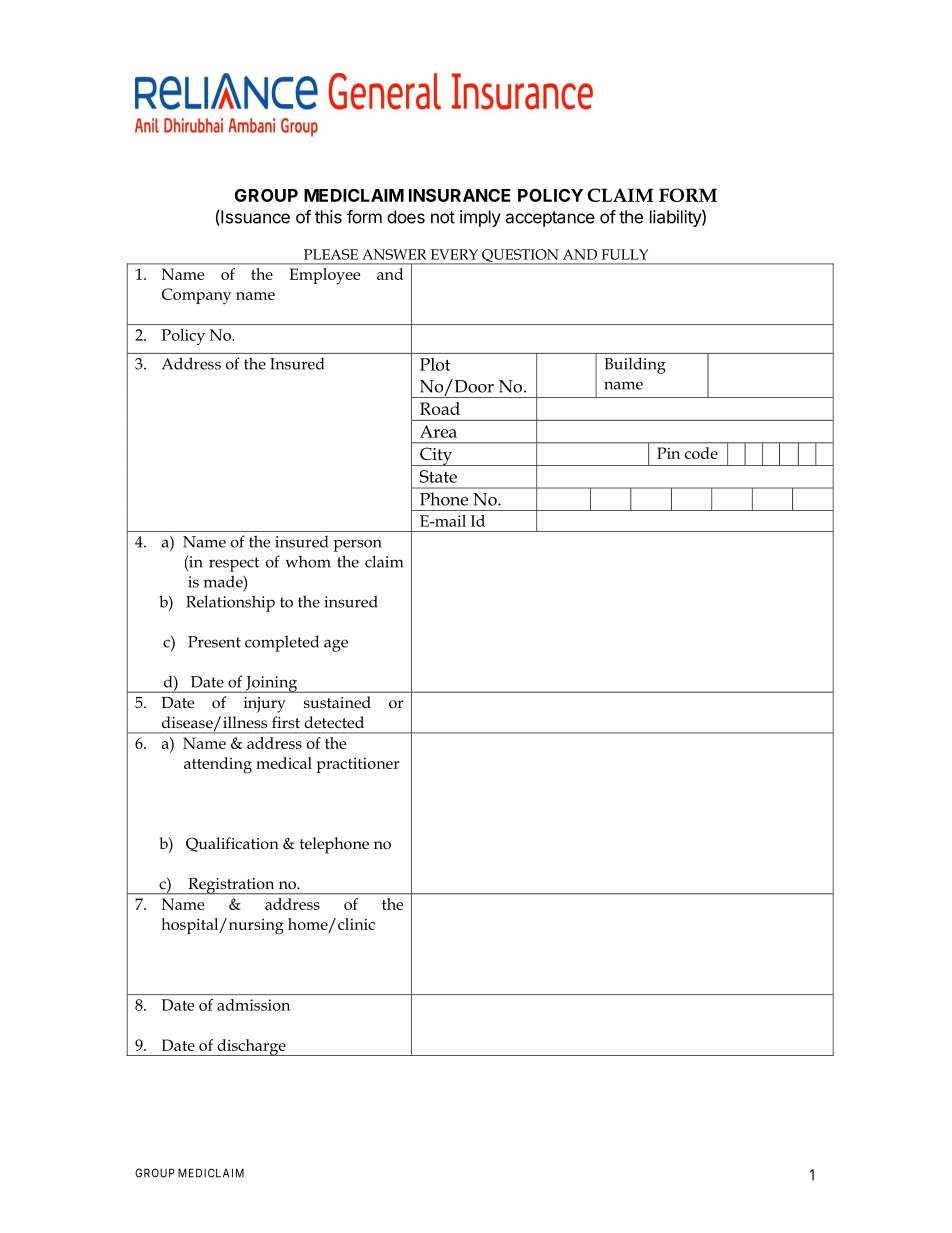 The width and height of the screenshot is (952, 1233). What do you see at coordinates (358, 765) in the screenshot?
I see `practitioner` at bounding box center [358, 765].
